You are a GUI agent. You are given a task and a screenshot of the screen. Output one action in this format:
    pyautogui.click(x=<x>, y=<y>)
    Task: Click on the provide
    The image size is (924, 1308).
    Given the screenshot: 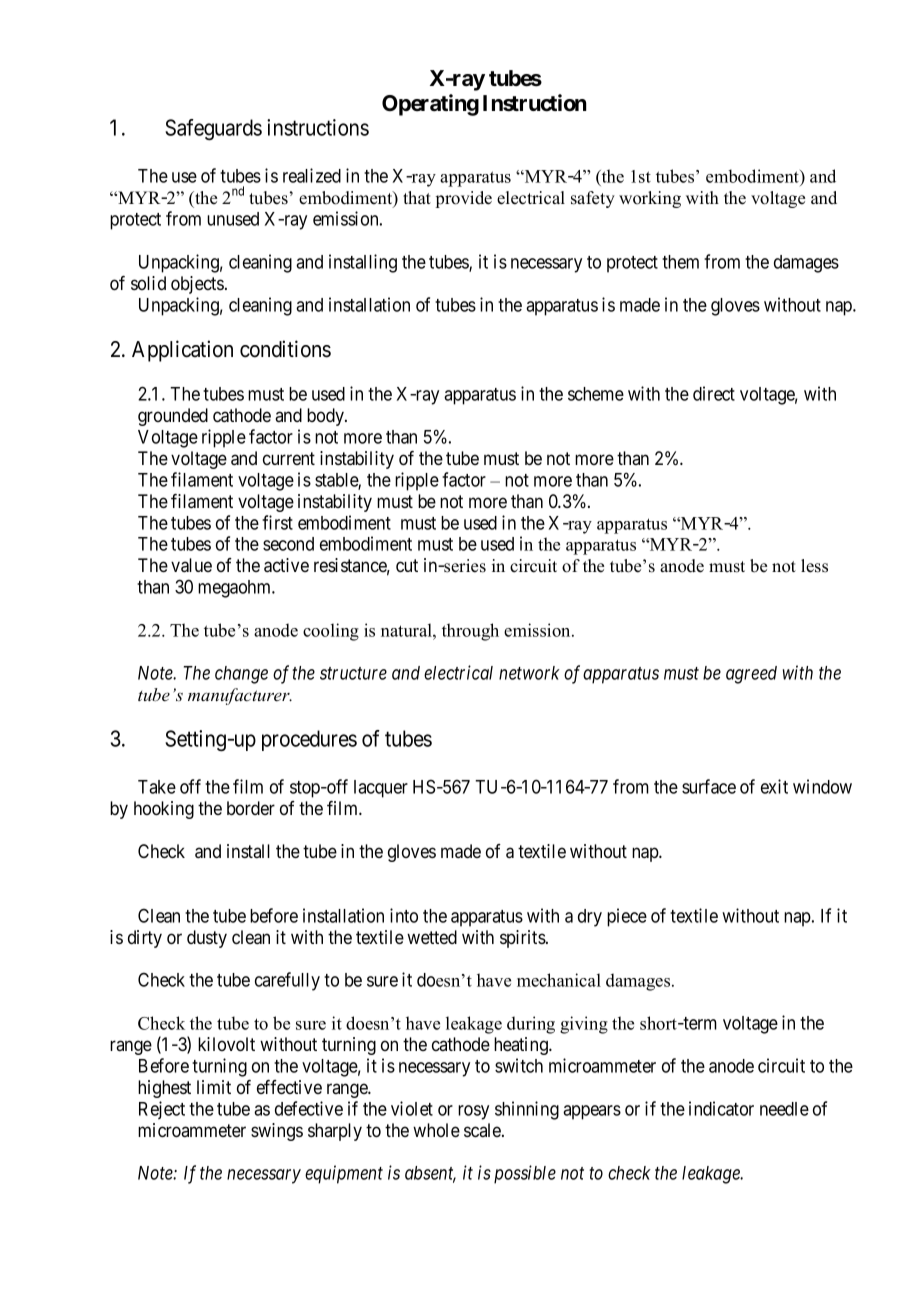 What is the action you would take?
    pyautogui.click(x=464, y=199)
